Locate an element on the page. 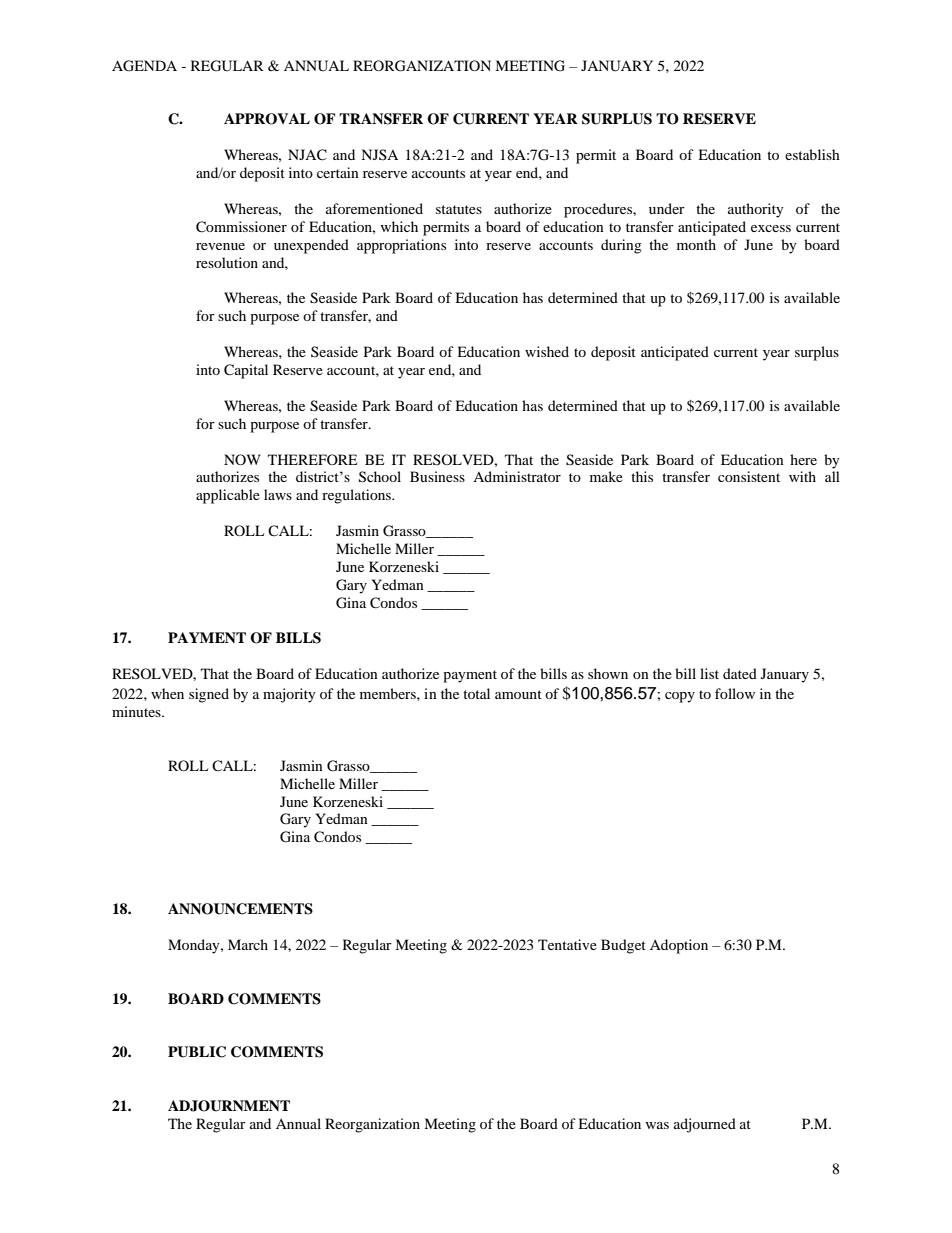  ADJOURNMENT is located at coordinates (229, 1106).
